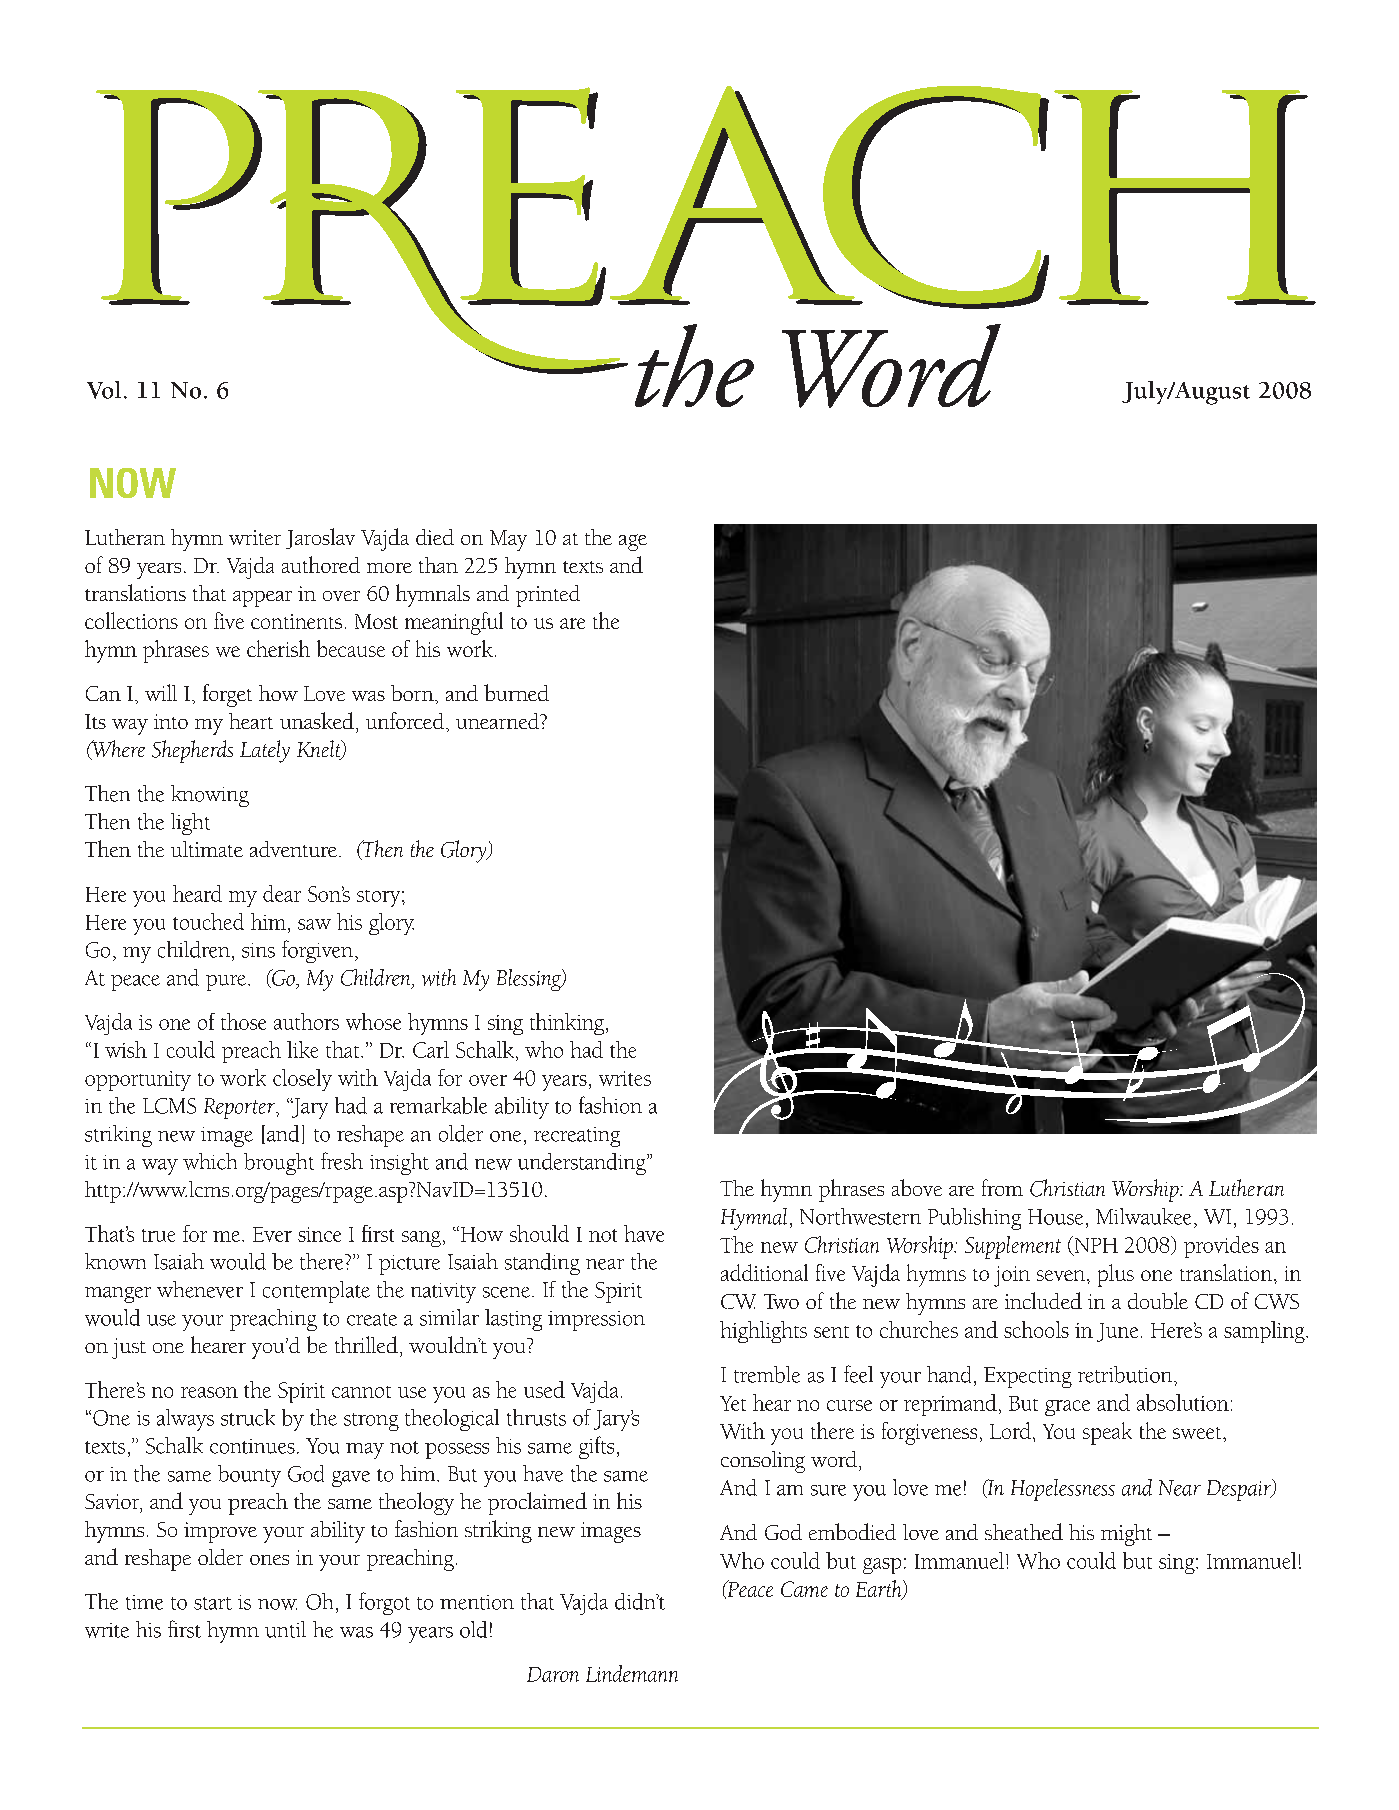  I want to click on those, so click(243, 1021).
